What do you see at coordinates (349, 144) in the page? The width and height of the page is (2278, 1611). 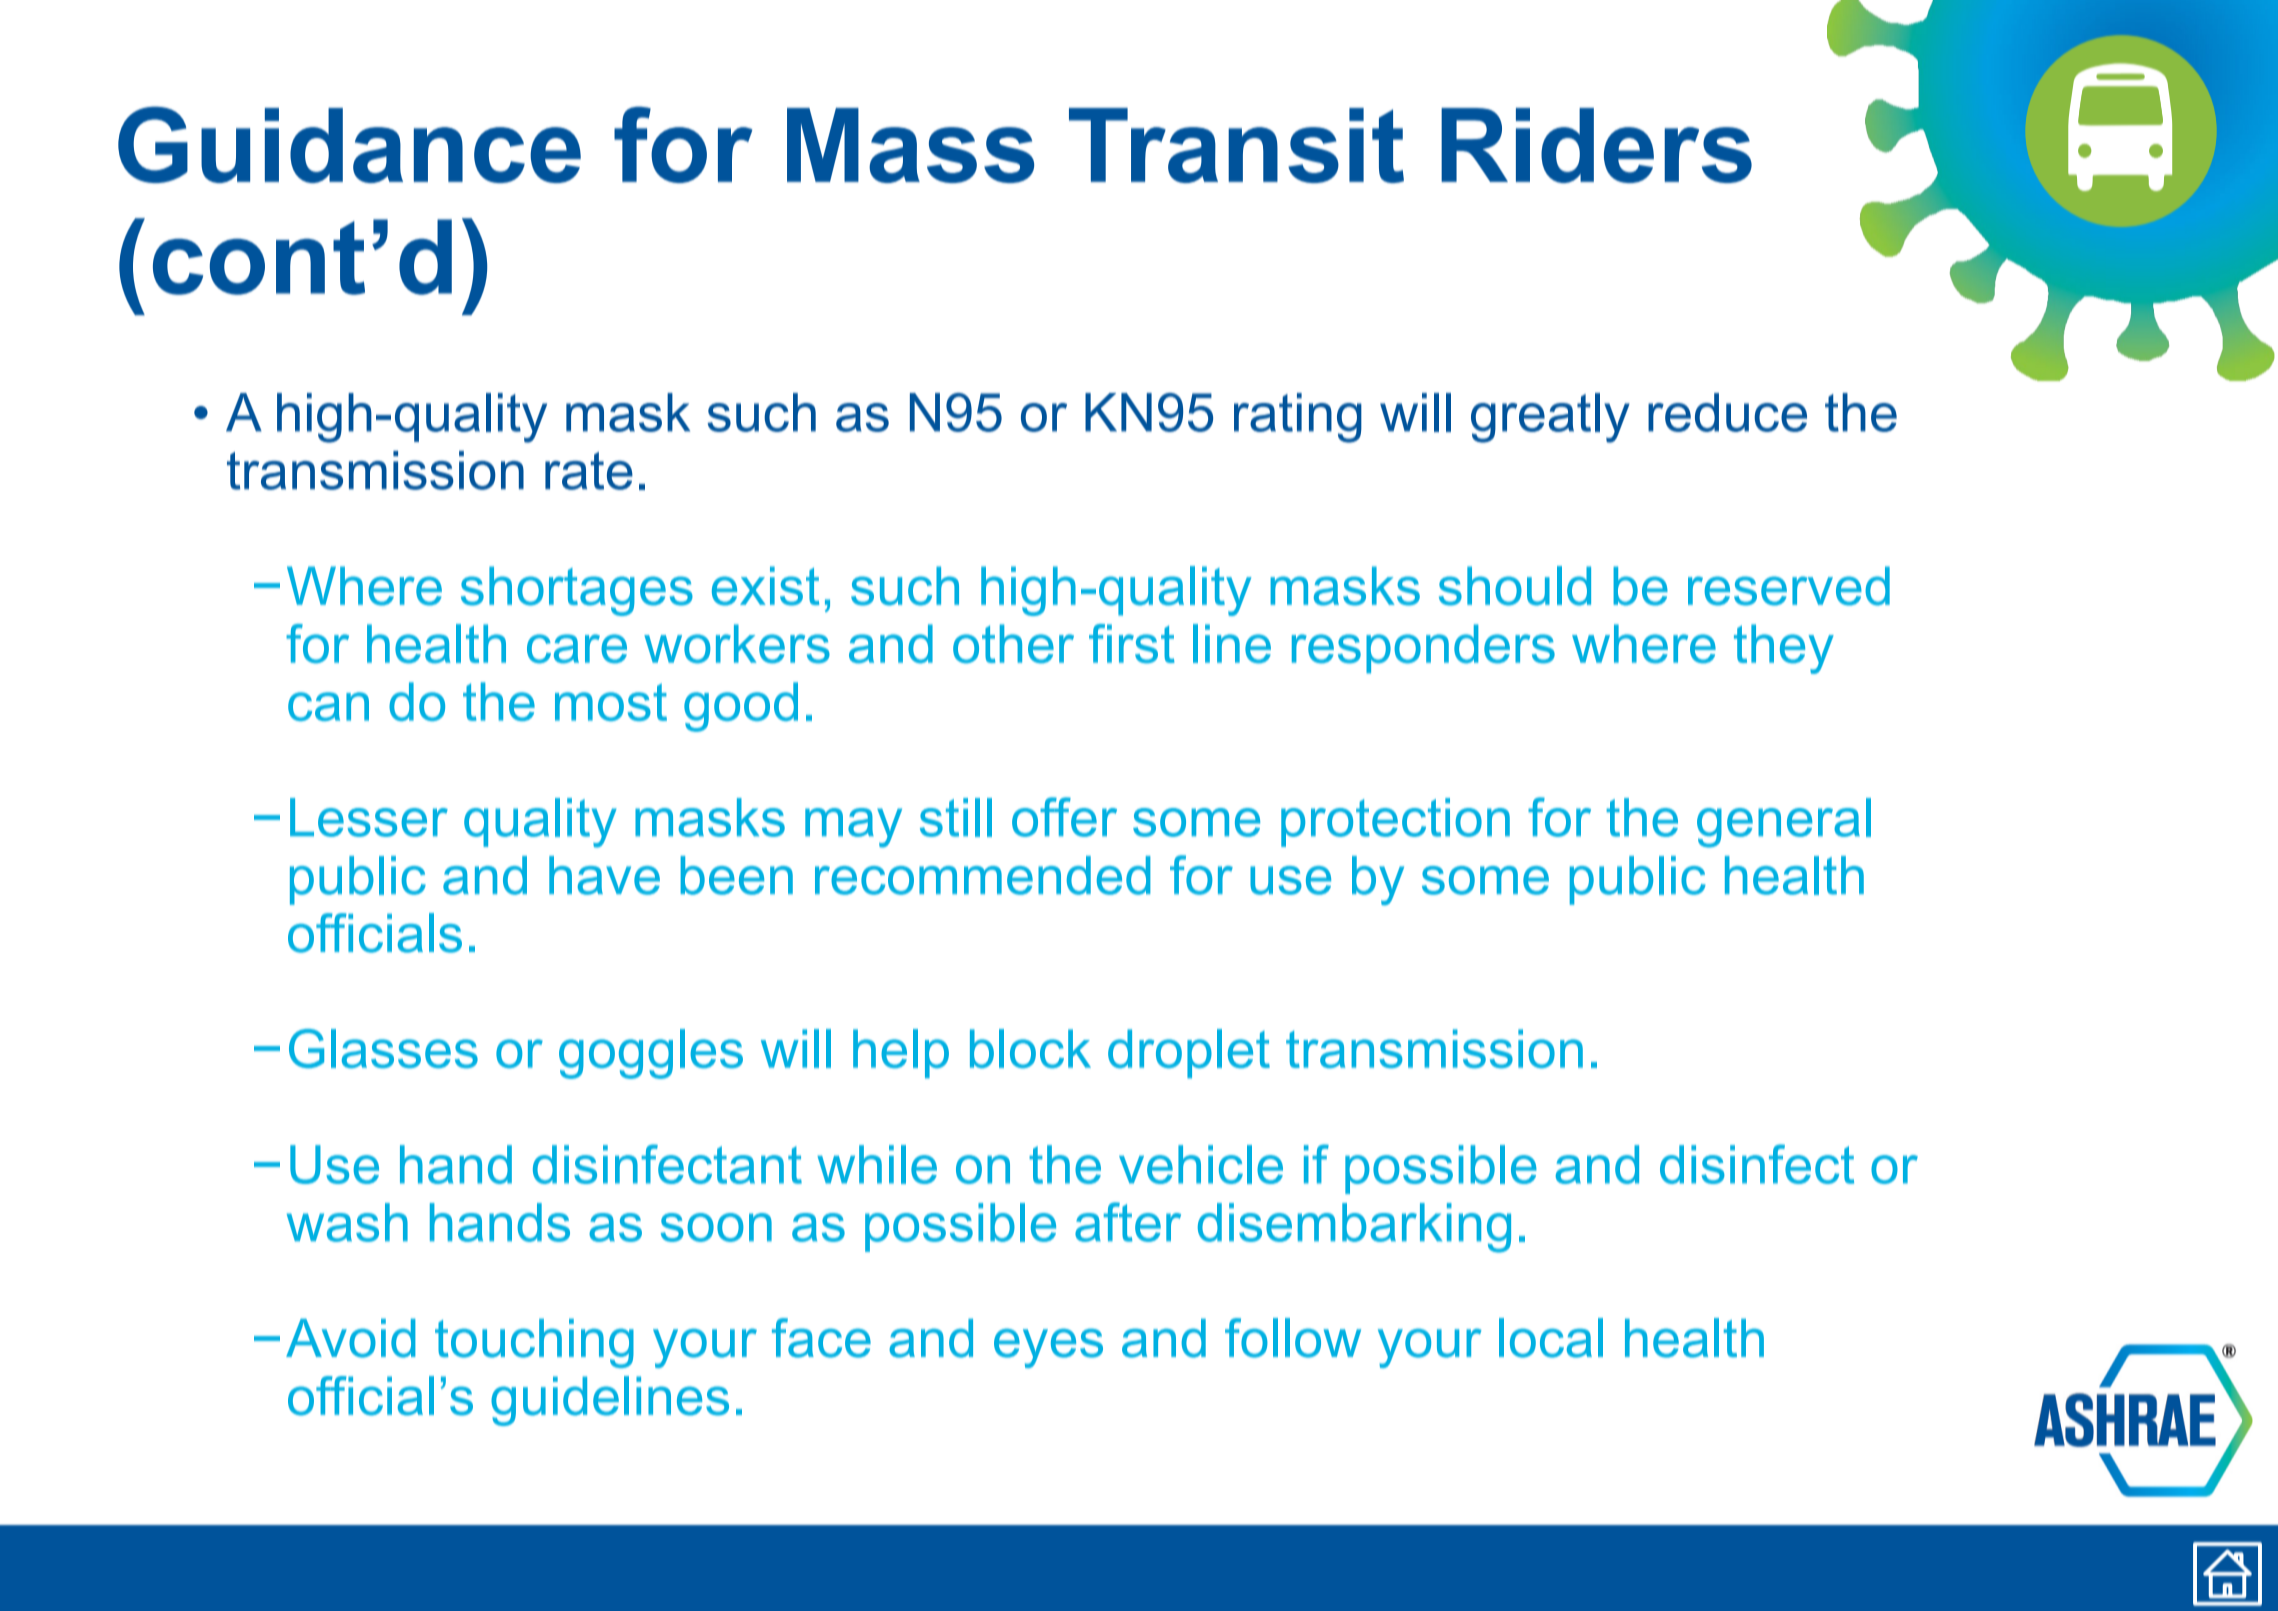 I see `Guidance` at bounding box center [349, 144].
